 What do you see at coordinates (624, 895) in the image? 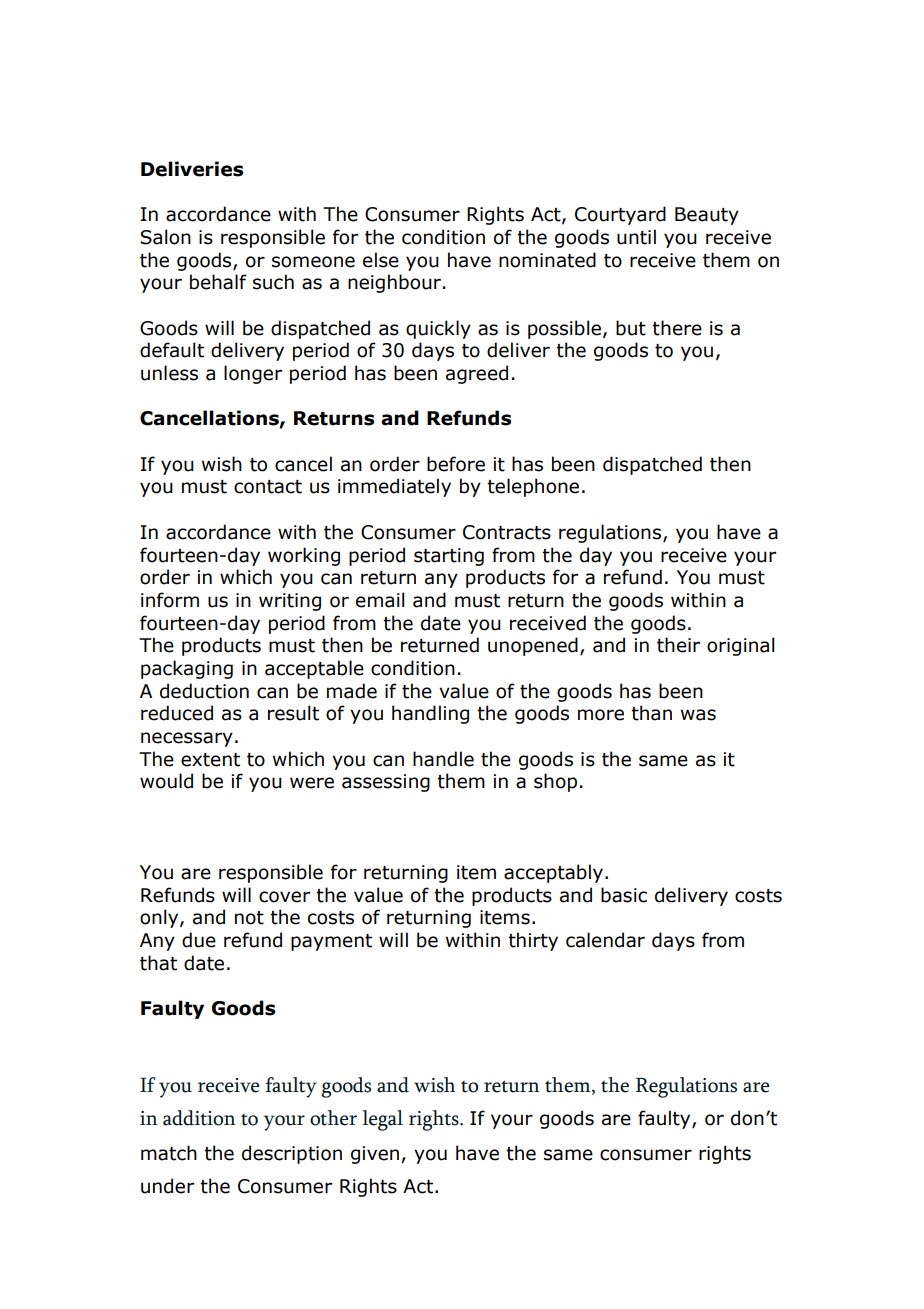
I see `basic` at bounding box center [624, 895].
